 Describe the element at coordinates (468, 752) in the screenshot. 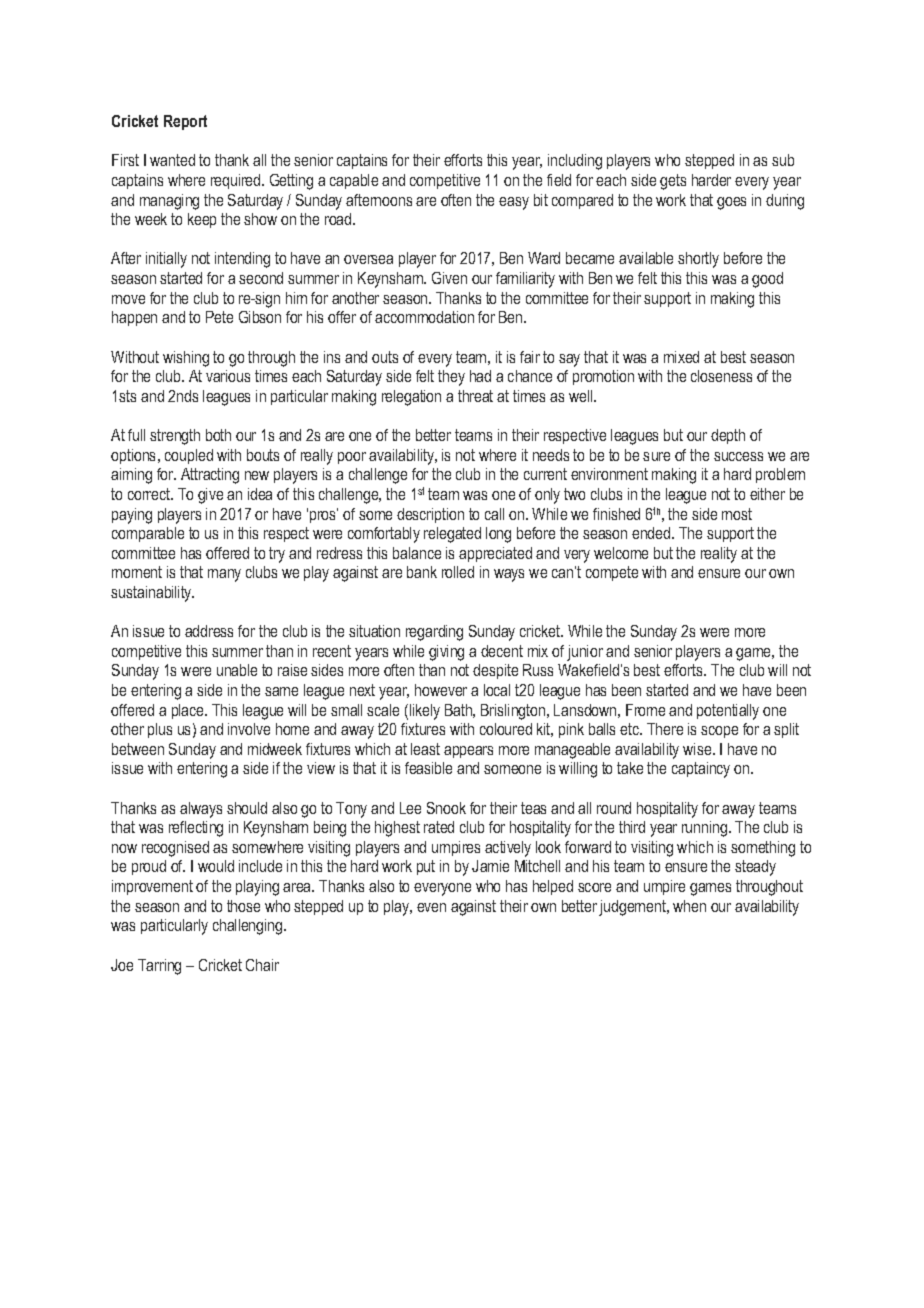

I see `appears` at that location.
